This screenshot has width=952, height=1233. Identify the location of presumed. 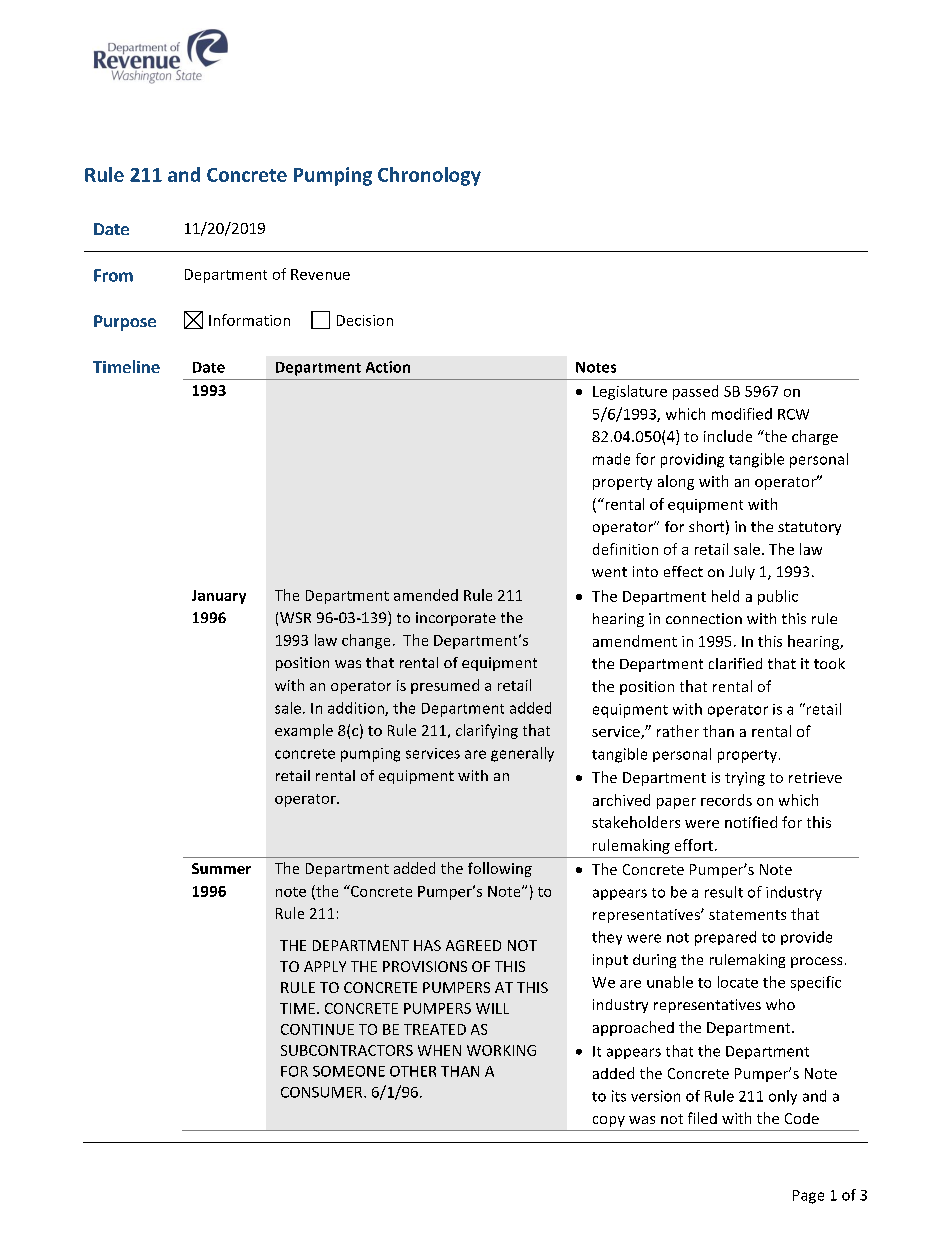
(445, 686).
